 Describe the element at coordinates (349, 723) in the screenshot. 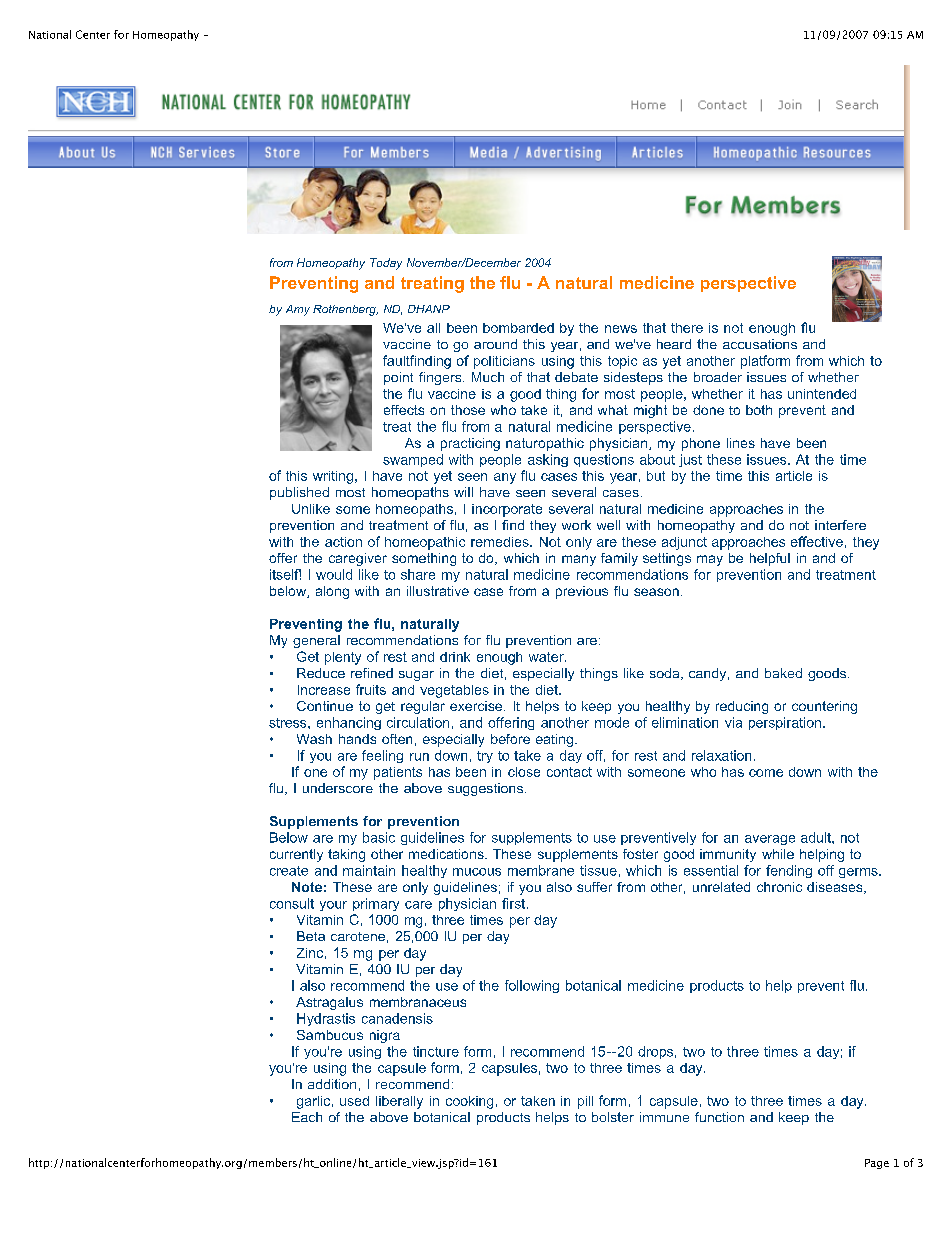

I see `enhancing` at that location.
